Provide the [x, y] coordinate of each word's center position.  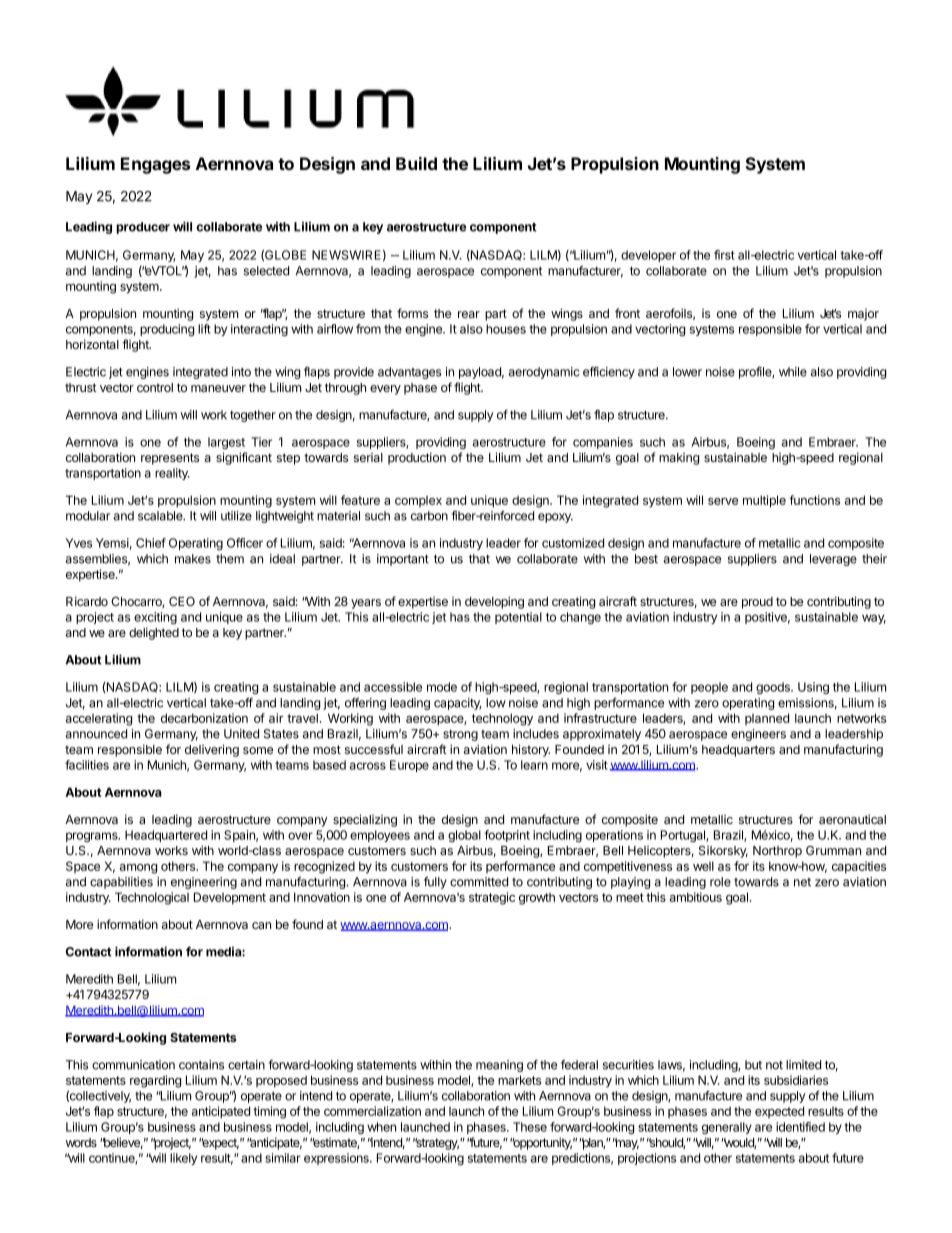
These [530, 1127]
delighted [154, 633]
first [724, 255]
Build [416, 163]
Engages [155, 165]
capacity [457, 704]
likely [183, 1159]
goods [774, 688]
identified [800, 1127]
